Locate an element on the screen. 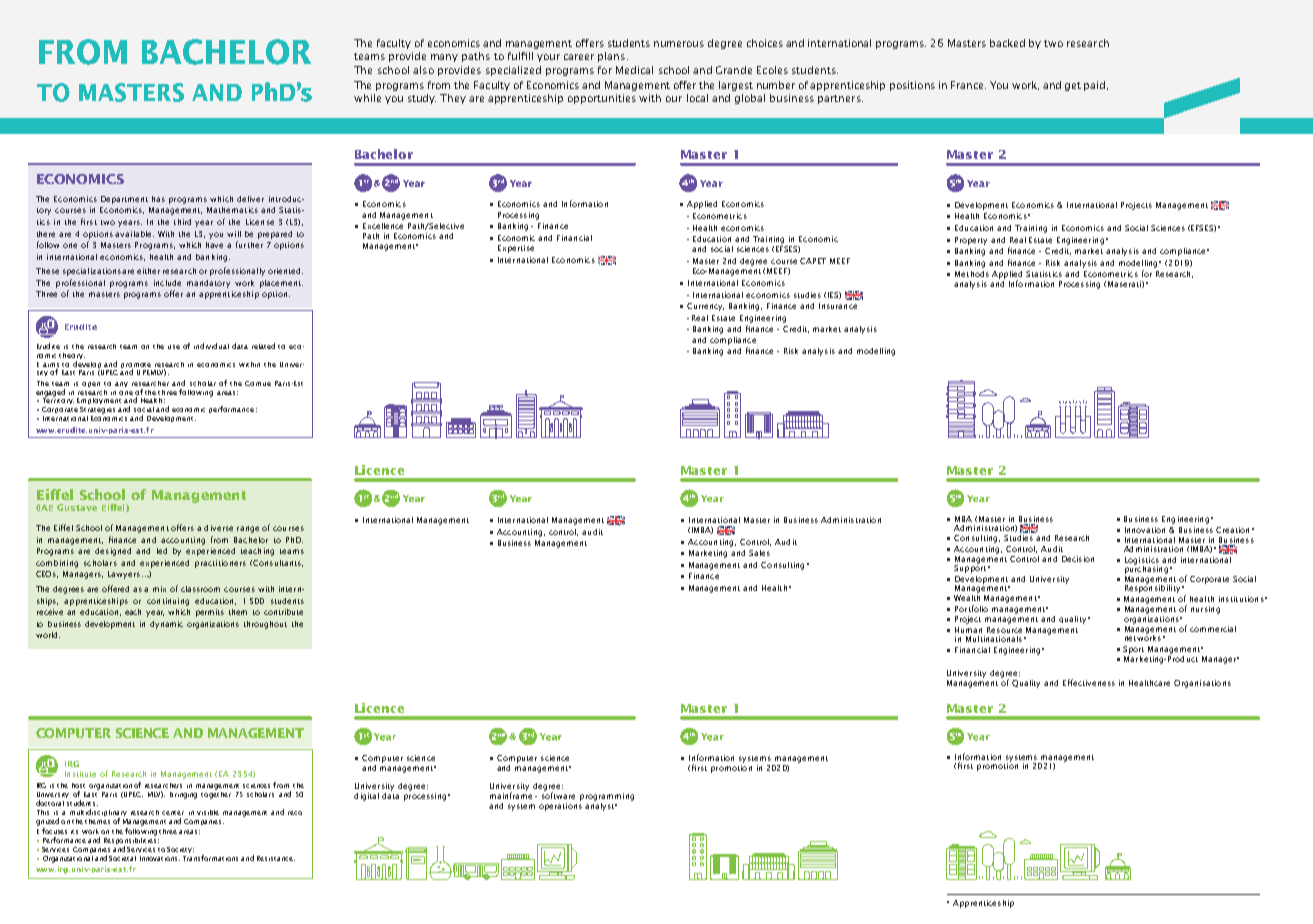  paid is located at coordinates (1096, 86).
